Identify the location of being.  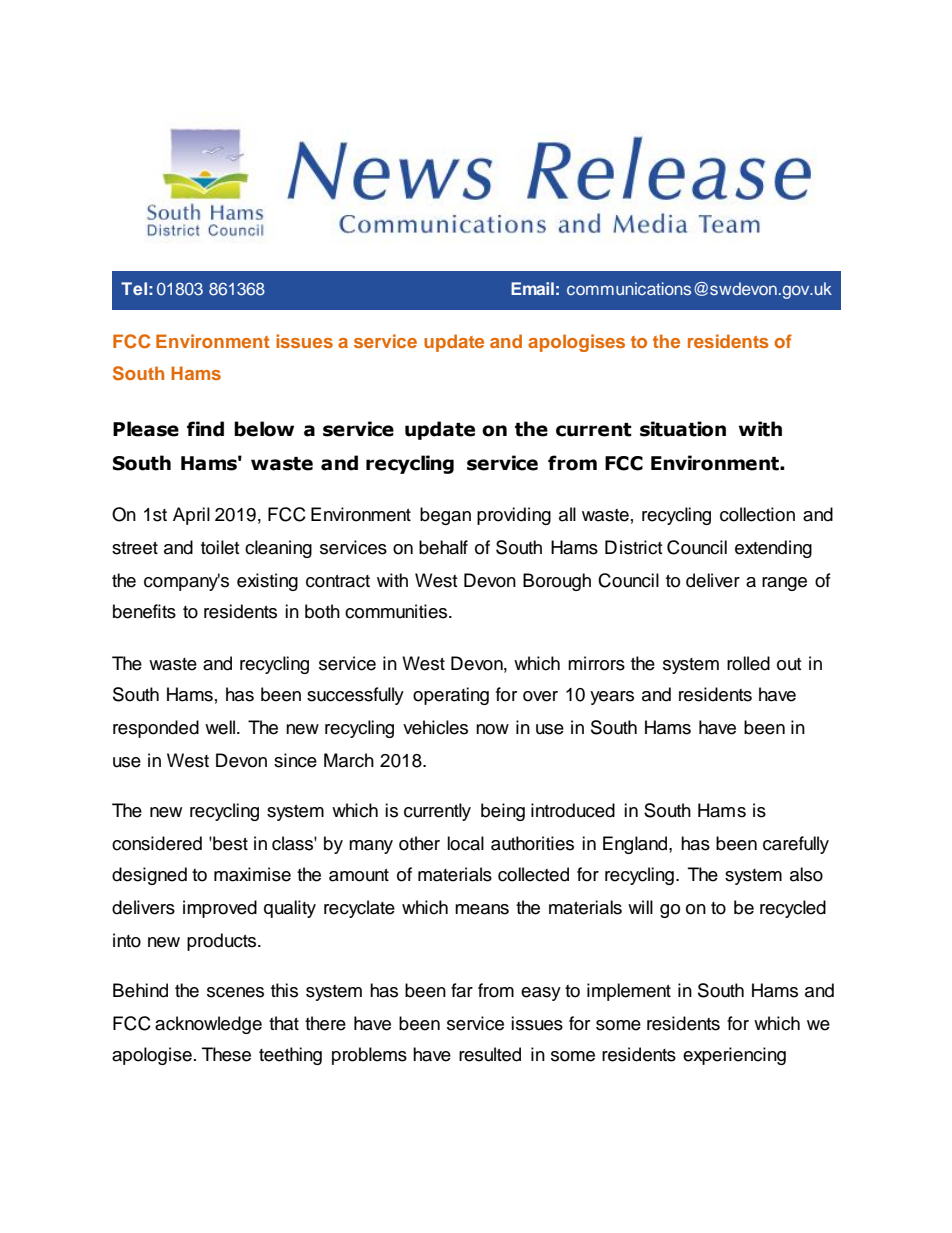
(503, 812).
